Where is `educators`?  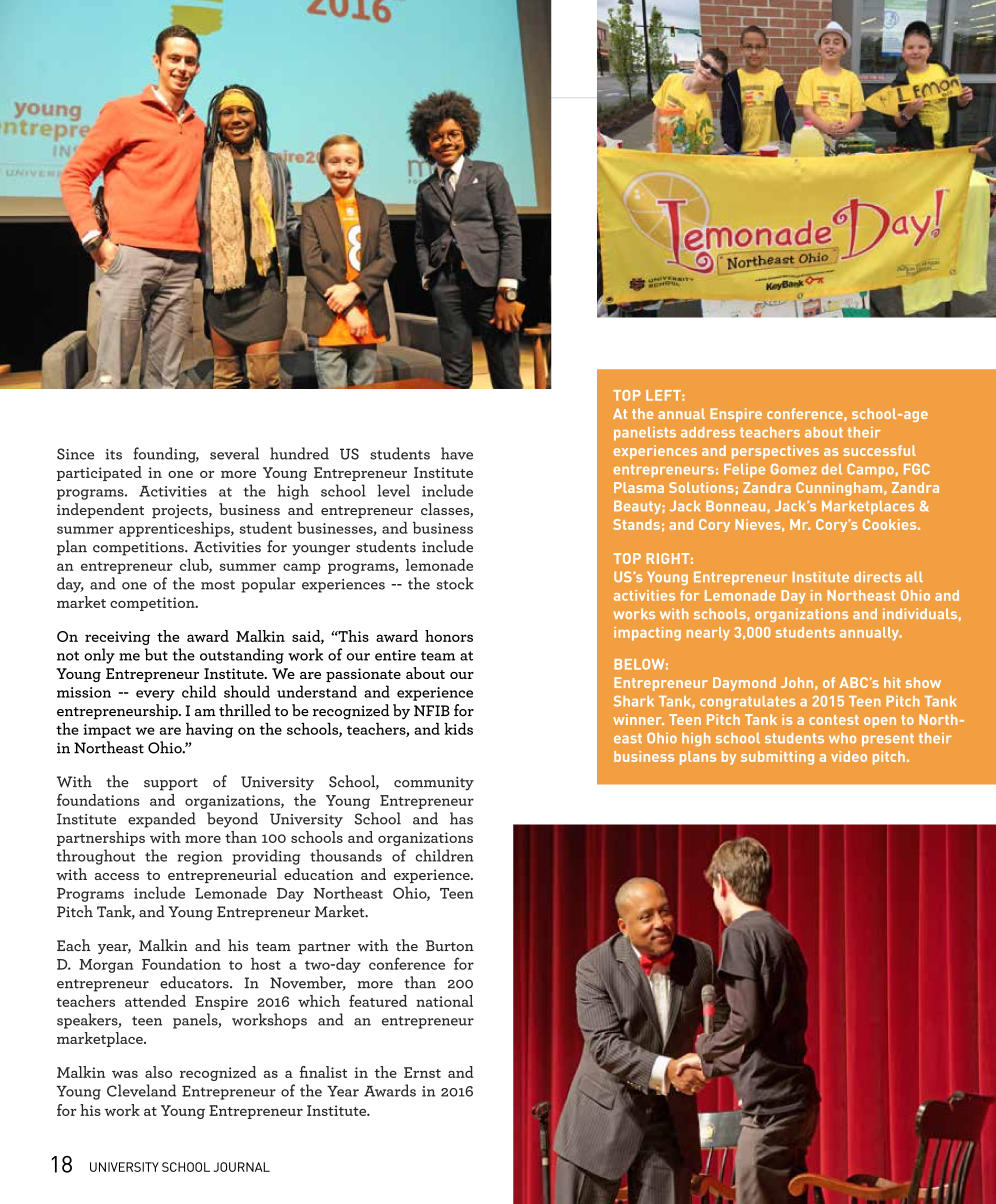
educators is located at coordinates (195, 982).
